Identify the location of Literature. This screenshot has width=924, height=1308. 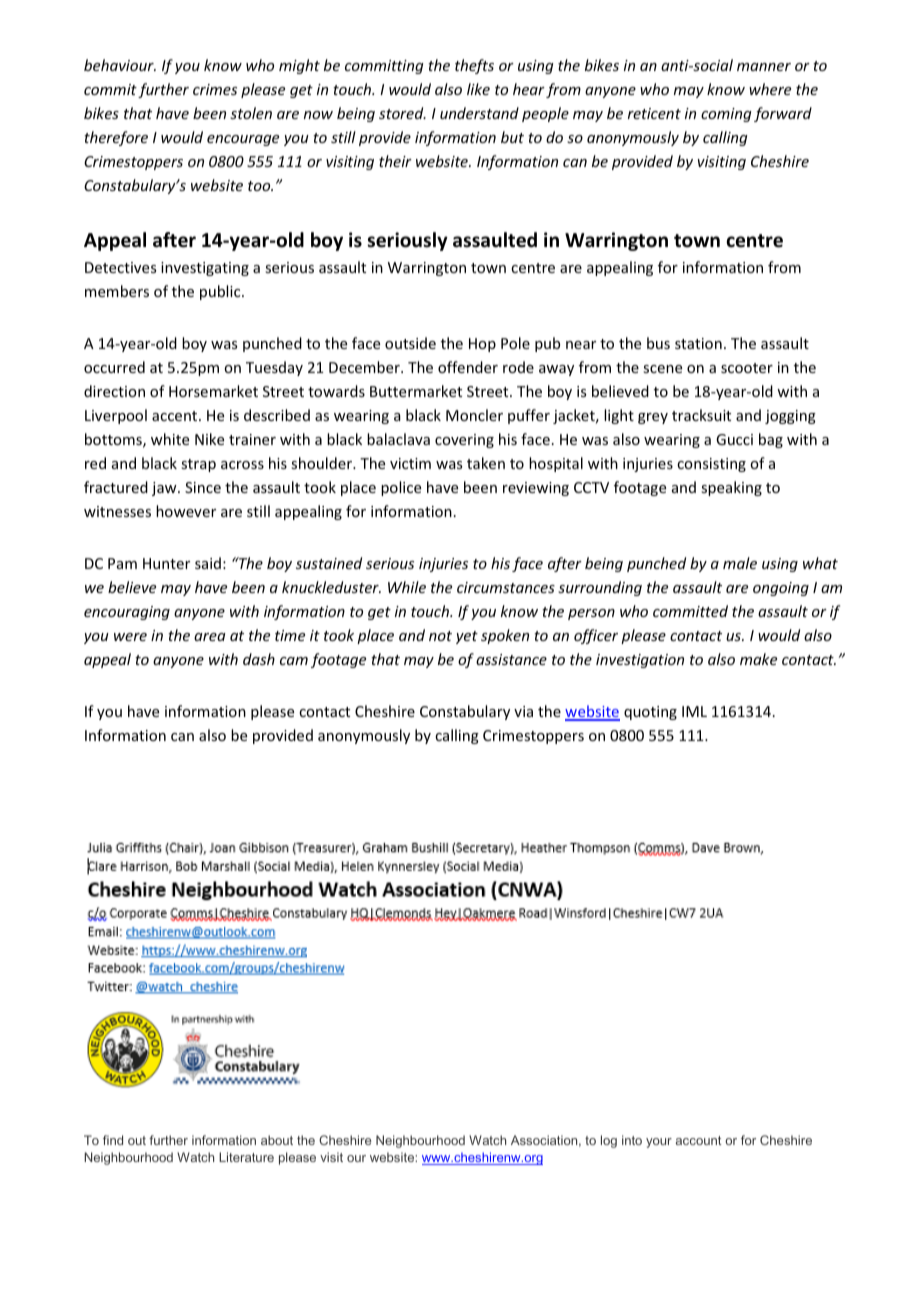
(246, 1157).
